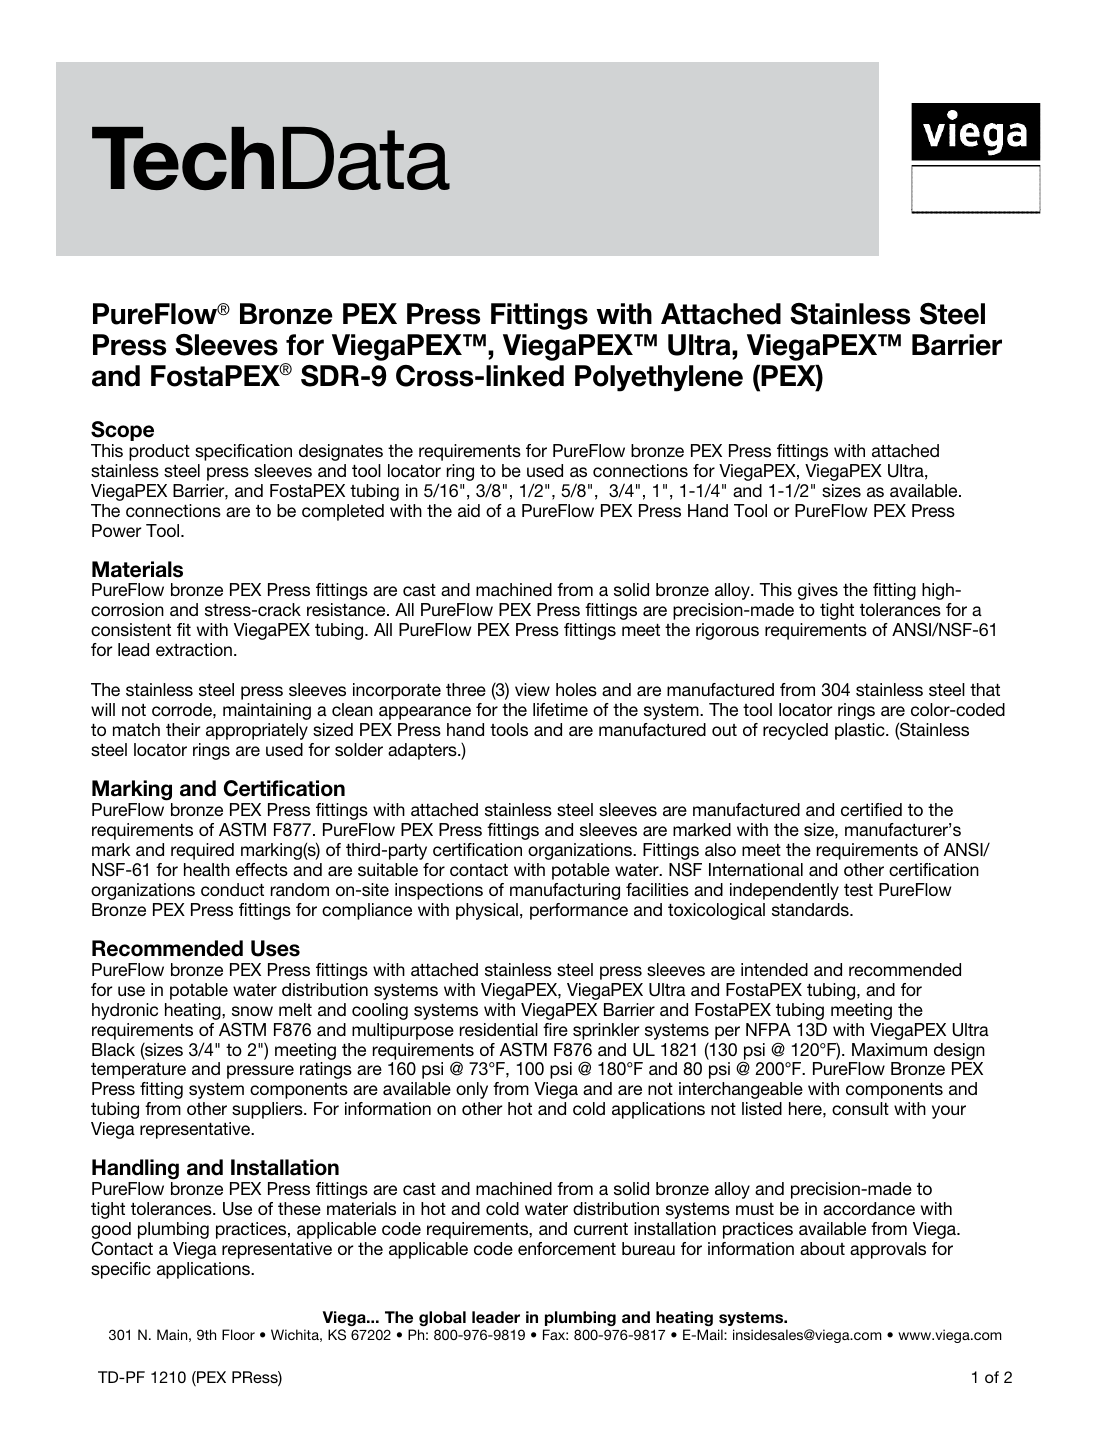  Describe the element at coordinates (889, 1049) in the screenshot. I see `Maximum` at that location.
